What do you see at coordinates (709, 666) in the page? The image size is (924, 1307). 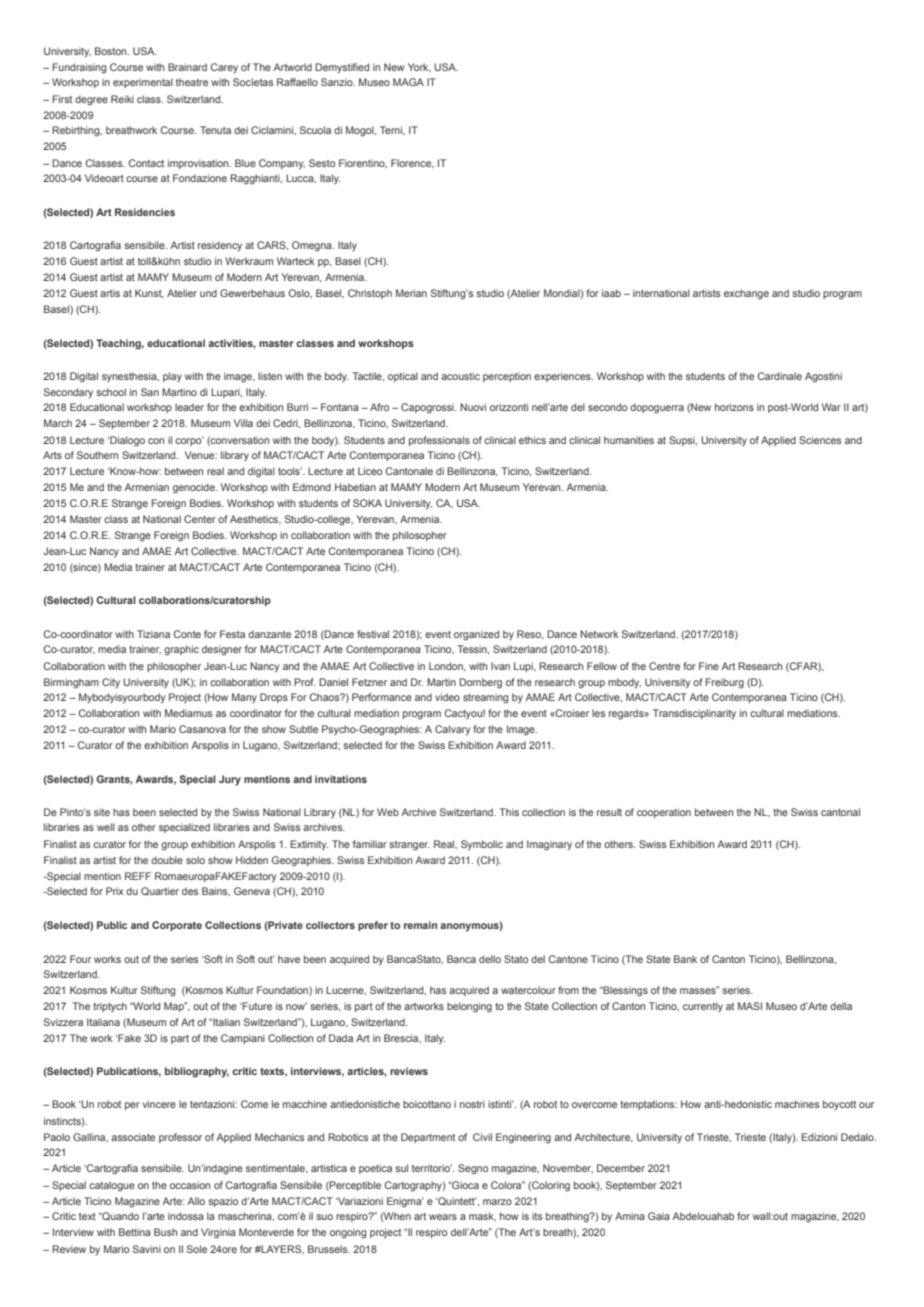 I see `Fine` at bounding box center [709, 666].
